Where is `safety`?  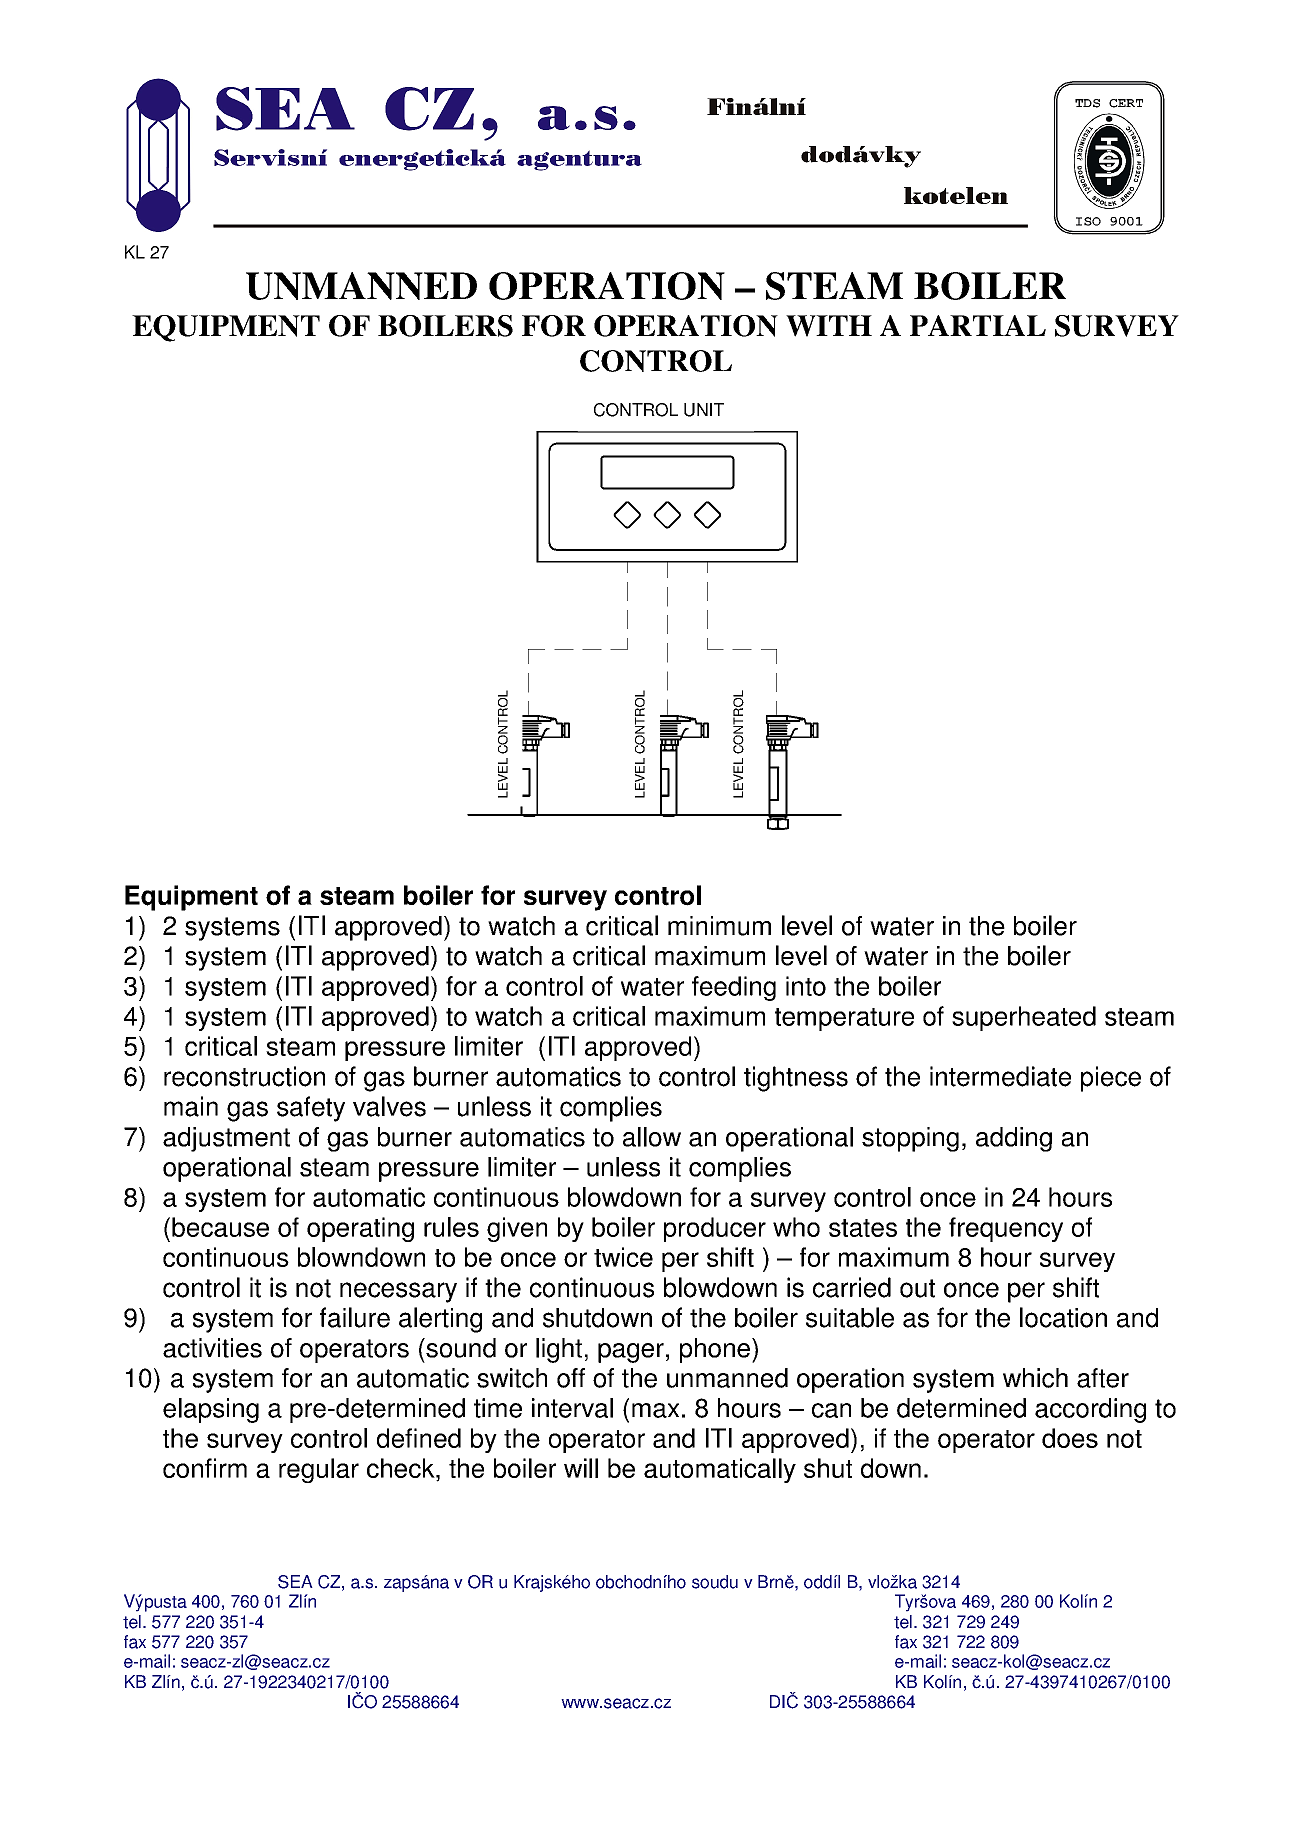 safety is located at coordinates (311, 1109).
